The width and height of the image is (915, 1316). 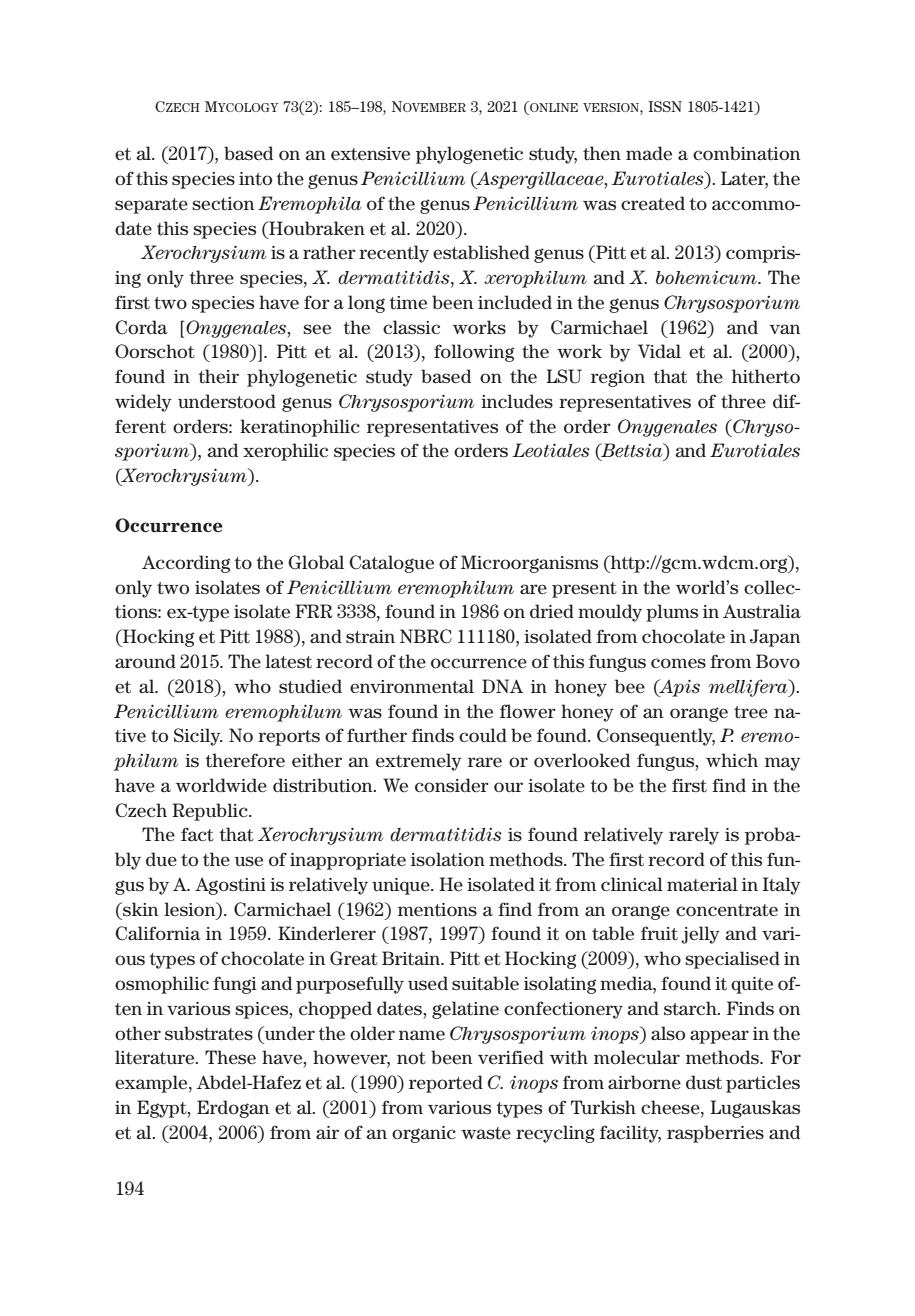 I want to click on Sicily, so click(x=198, y=737).
